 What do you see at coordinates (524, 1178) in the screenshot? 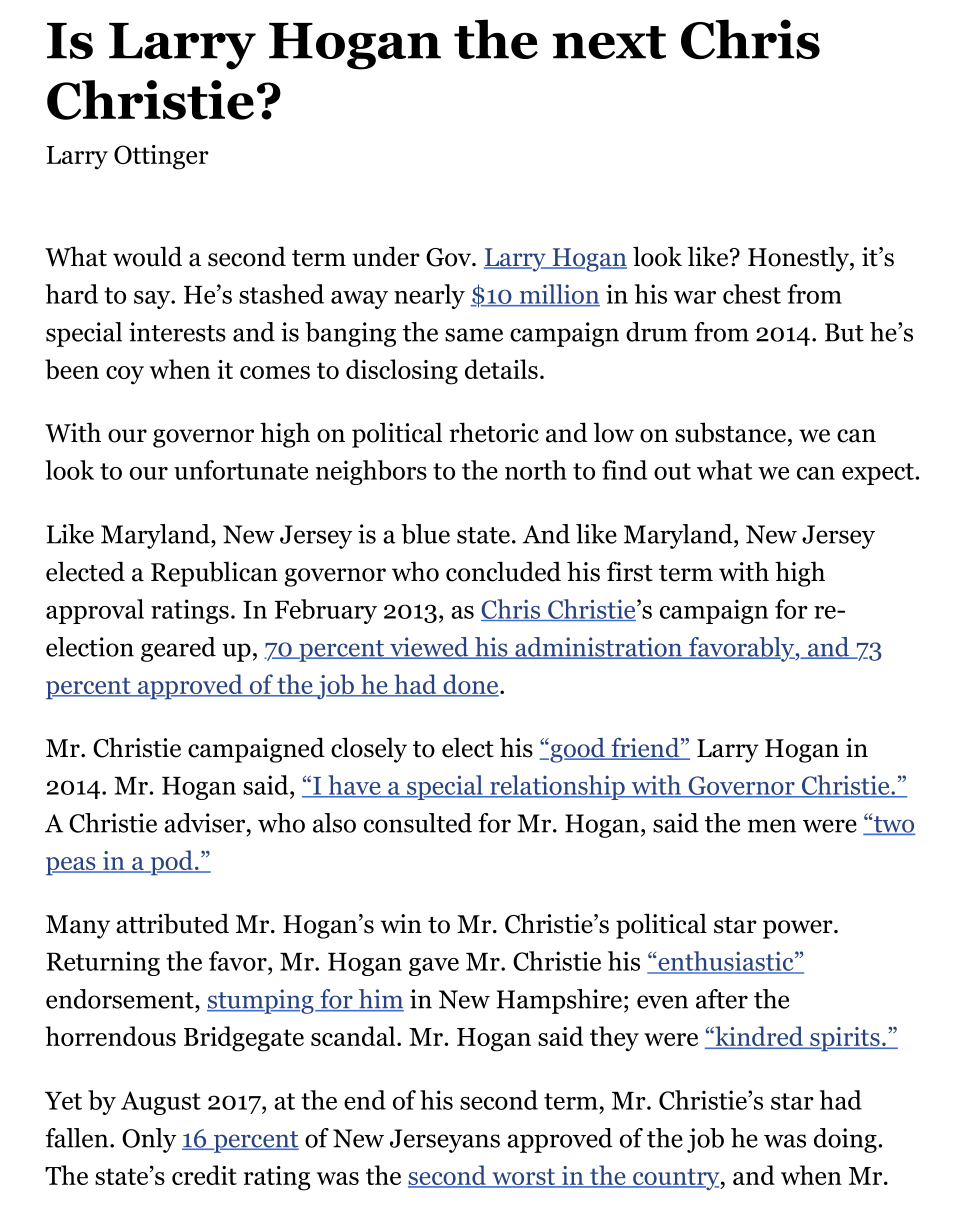
I see `worst` at bounding box center [524, 1178].
